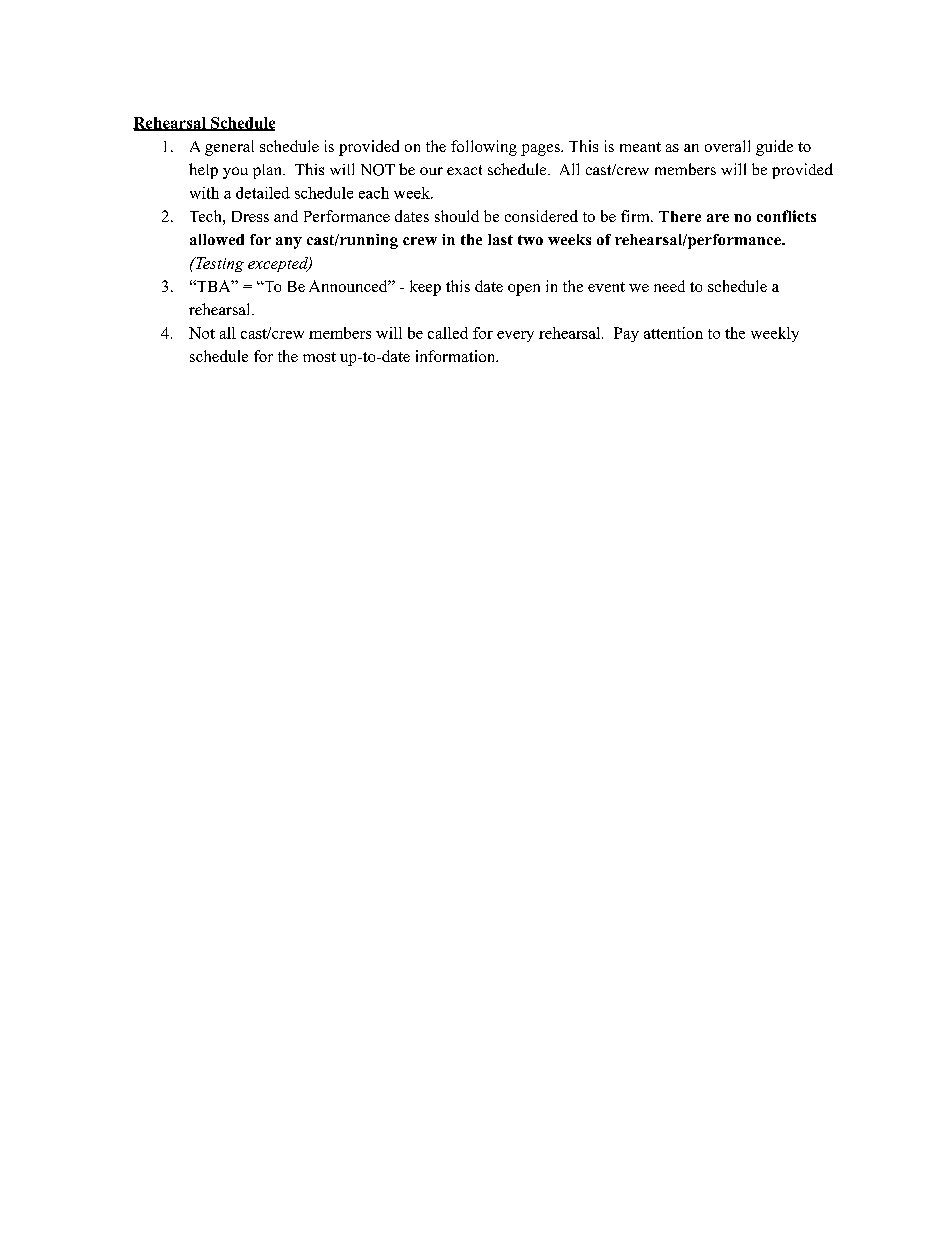  Describe the element at coordinates (500, 239) in the page. I see `last` at that location.
